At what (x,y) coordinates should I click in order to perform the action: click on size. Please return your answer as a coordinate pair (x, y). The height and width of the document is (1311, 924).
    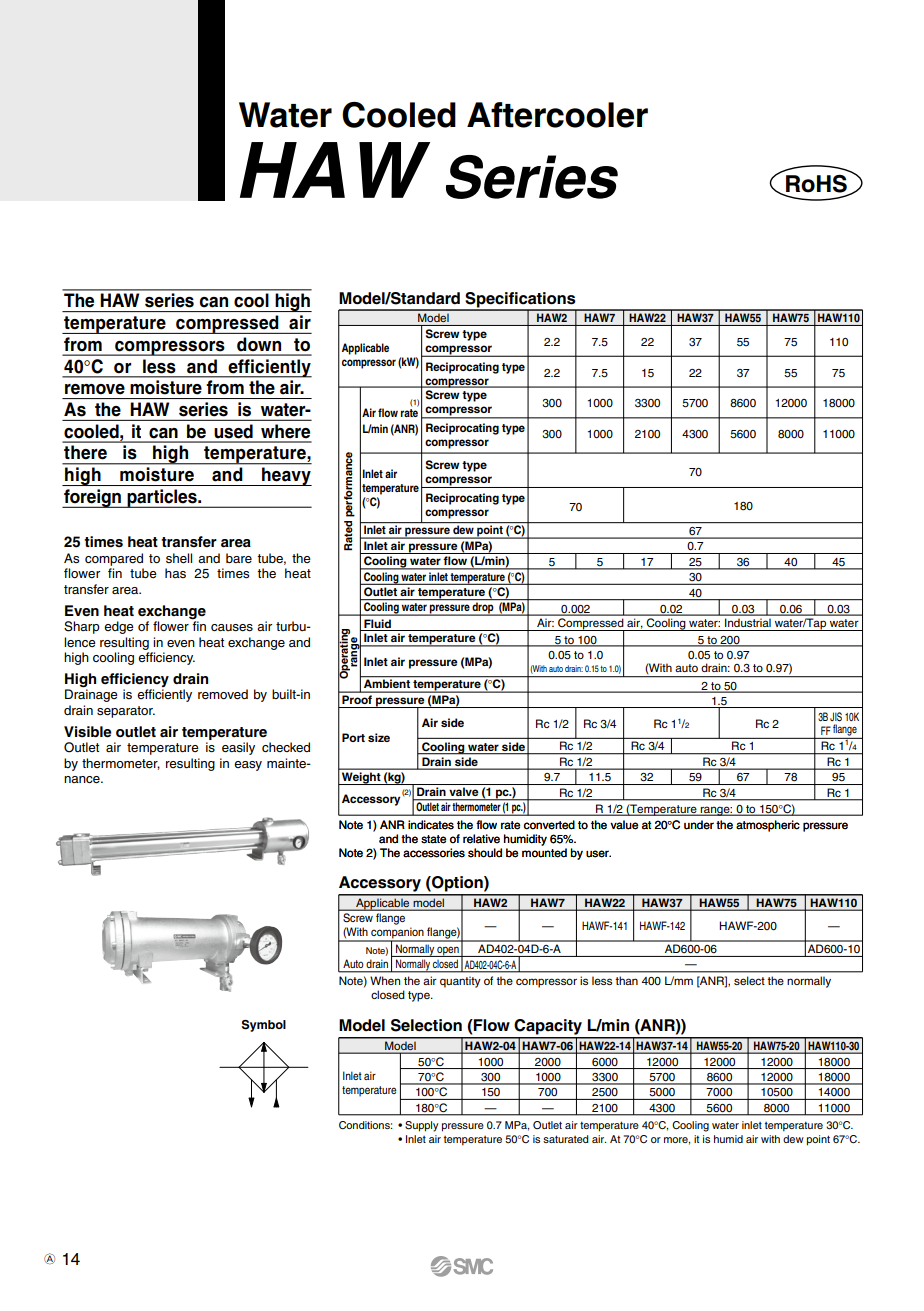
    Looking at the image, I should click on (379, 737).
